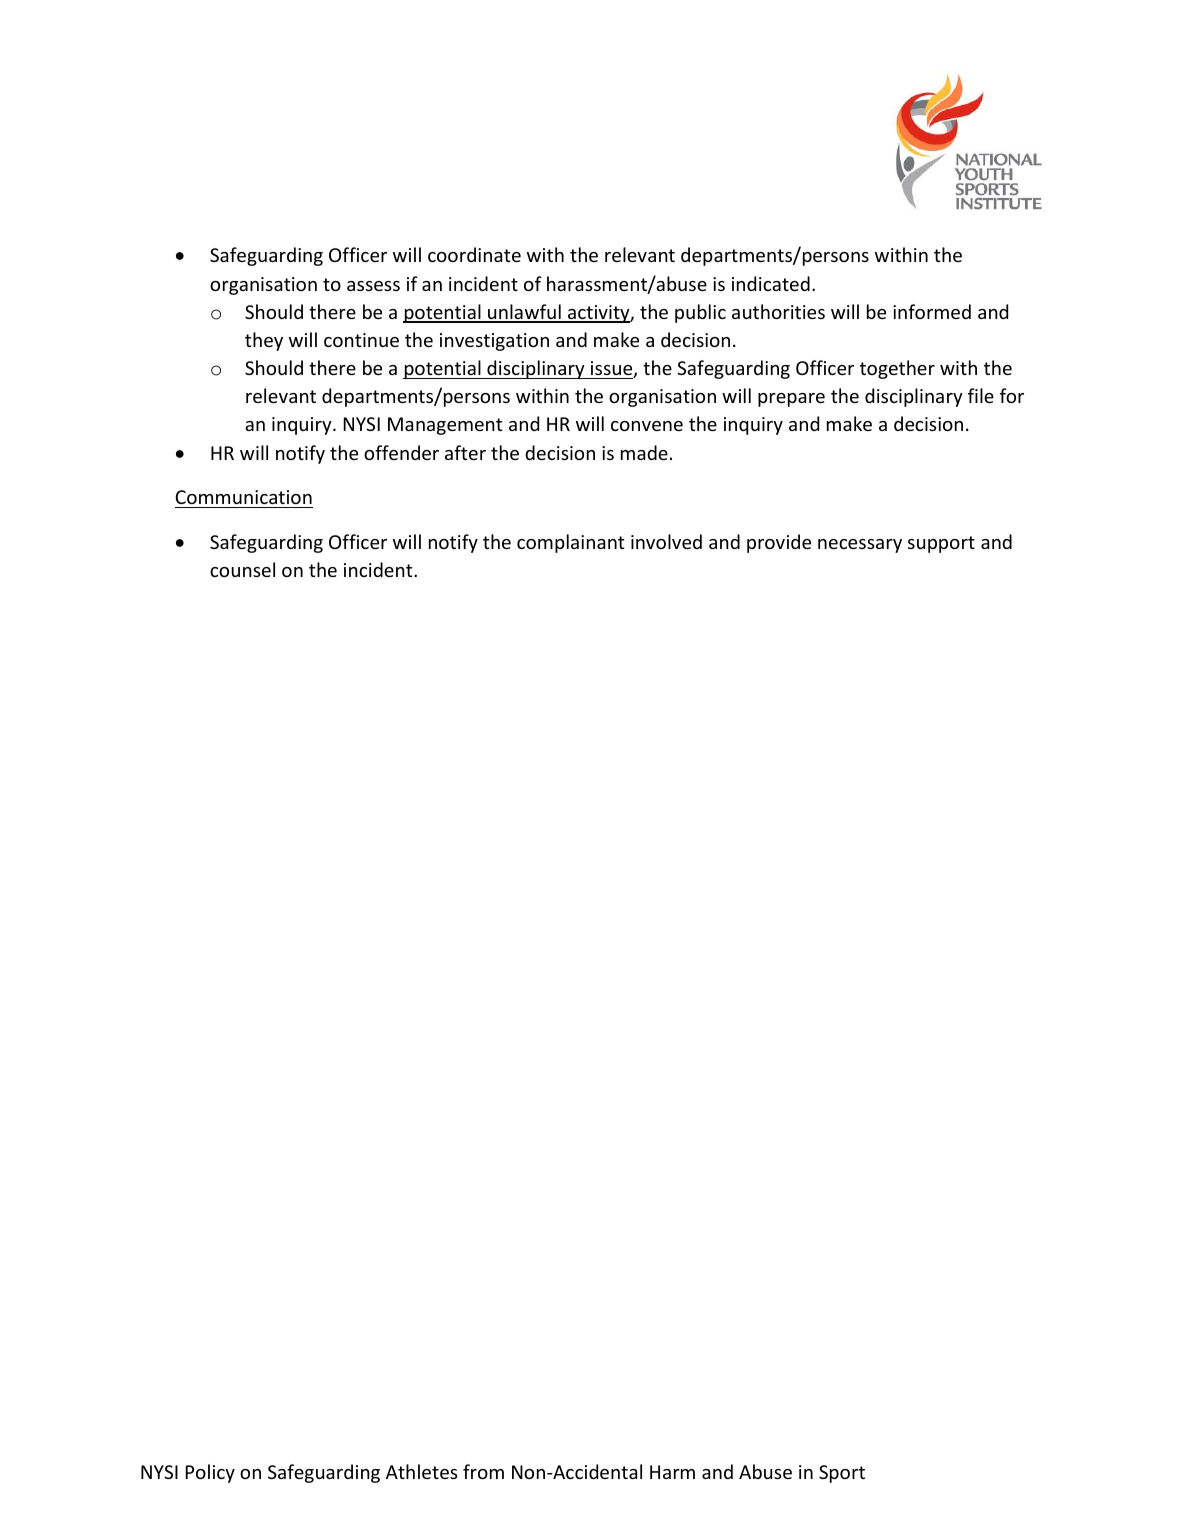  I want to click on Sport, so click(842, 1474).
